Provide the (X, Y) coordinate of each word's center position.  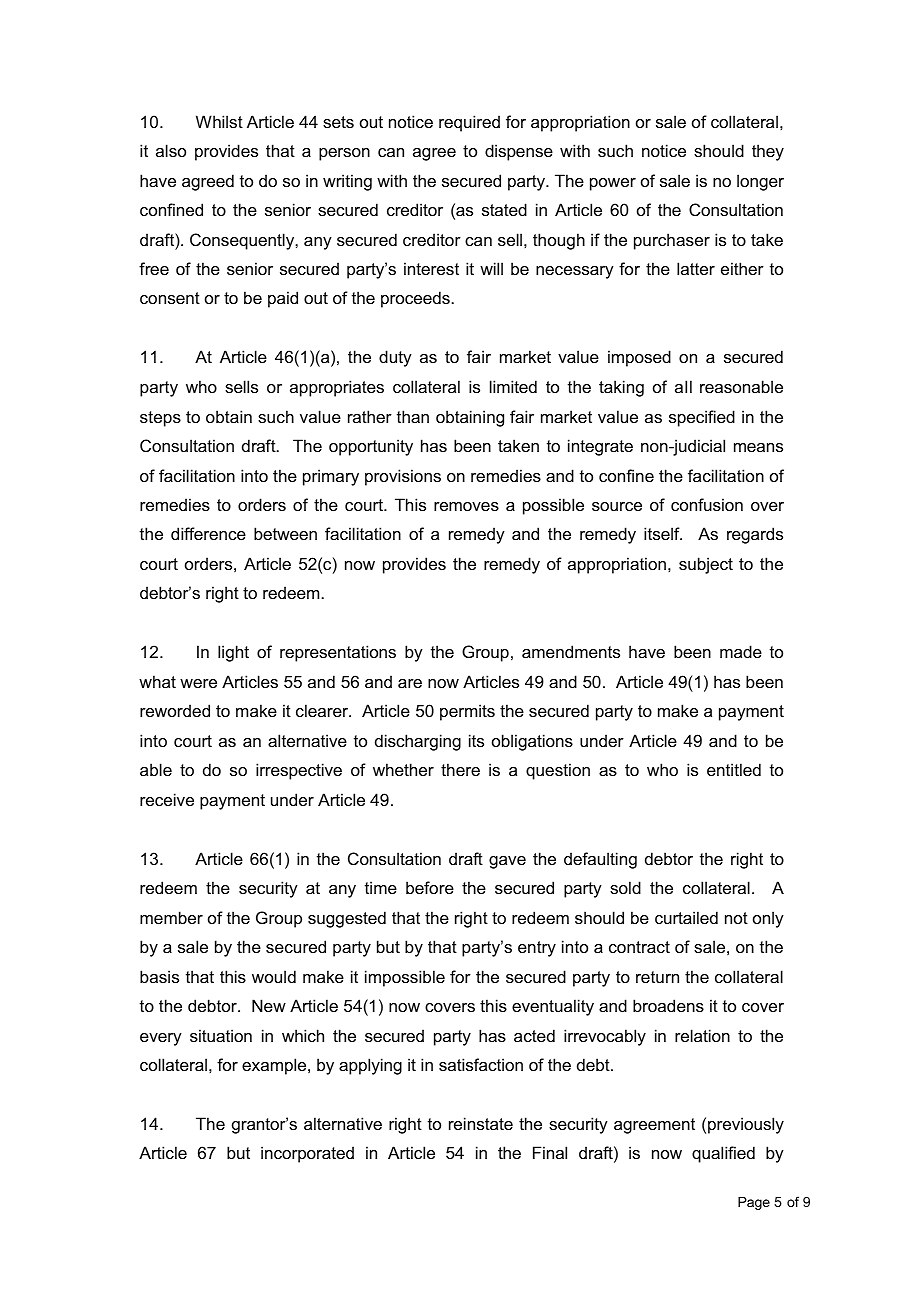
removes (466, 506)
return (657, 977)
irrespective (299, 771)
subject (706, 565)
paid (283, 299)
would (274, 976)
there (460, 769)
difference (208, 533)
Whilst (219, 121)
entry (537, 949)
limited (513, 386)
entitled (734, 769)
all (683, 386)
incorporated (307, 1154)
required (469, 123)
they (768, 152)
